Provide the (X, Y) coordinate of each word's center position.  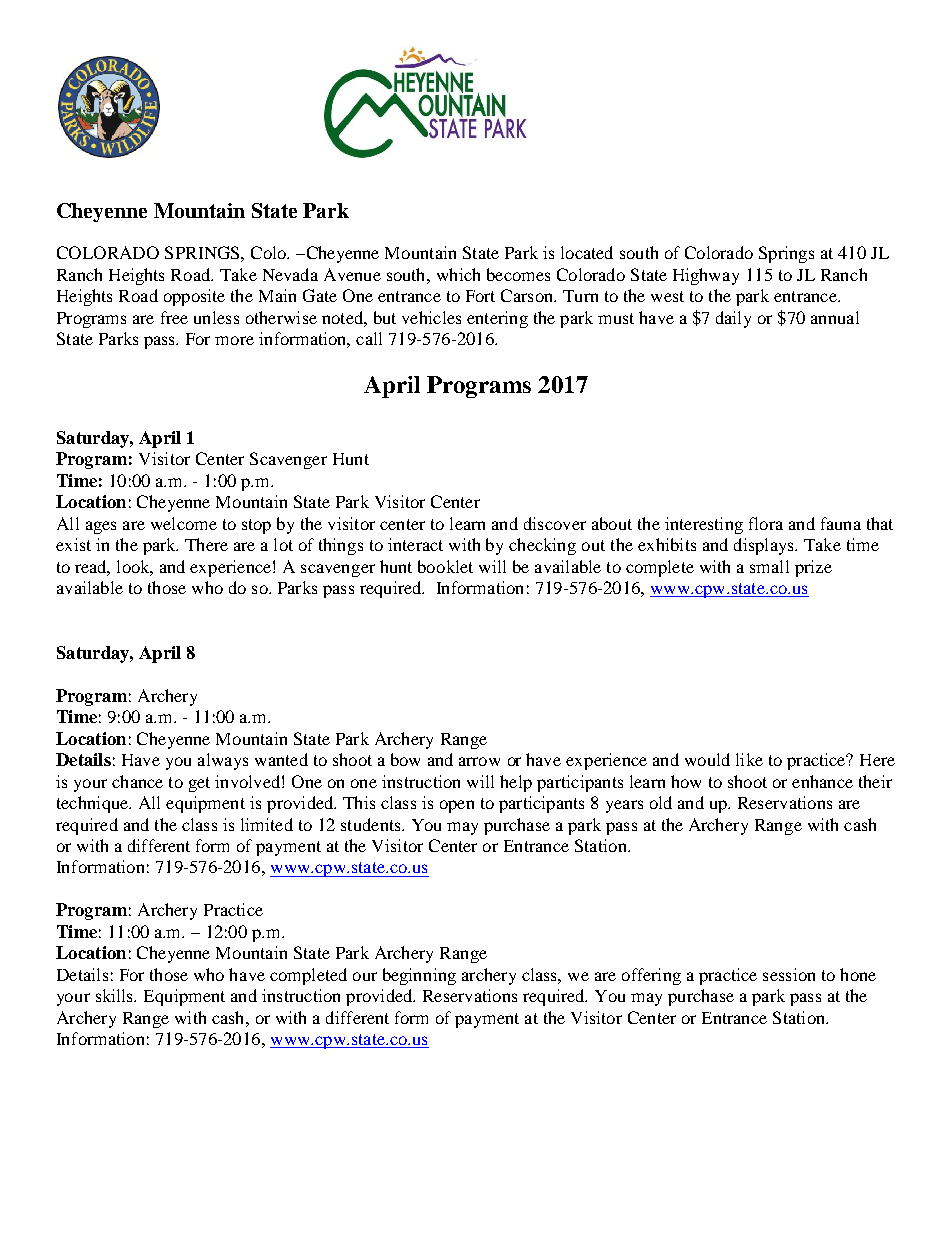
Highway (706, 276)
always (223, 761)
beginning (419, 976)
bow (405, 759)
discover (555, 523)
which (458, 274)
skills (116, 995)
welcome (184, 523)
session (789, 974)
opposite (194, 297)
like (749, 759)
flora (766, 523)
